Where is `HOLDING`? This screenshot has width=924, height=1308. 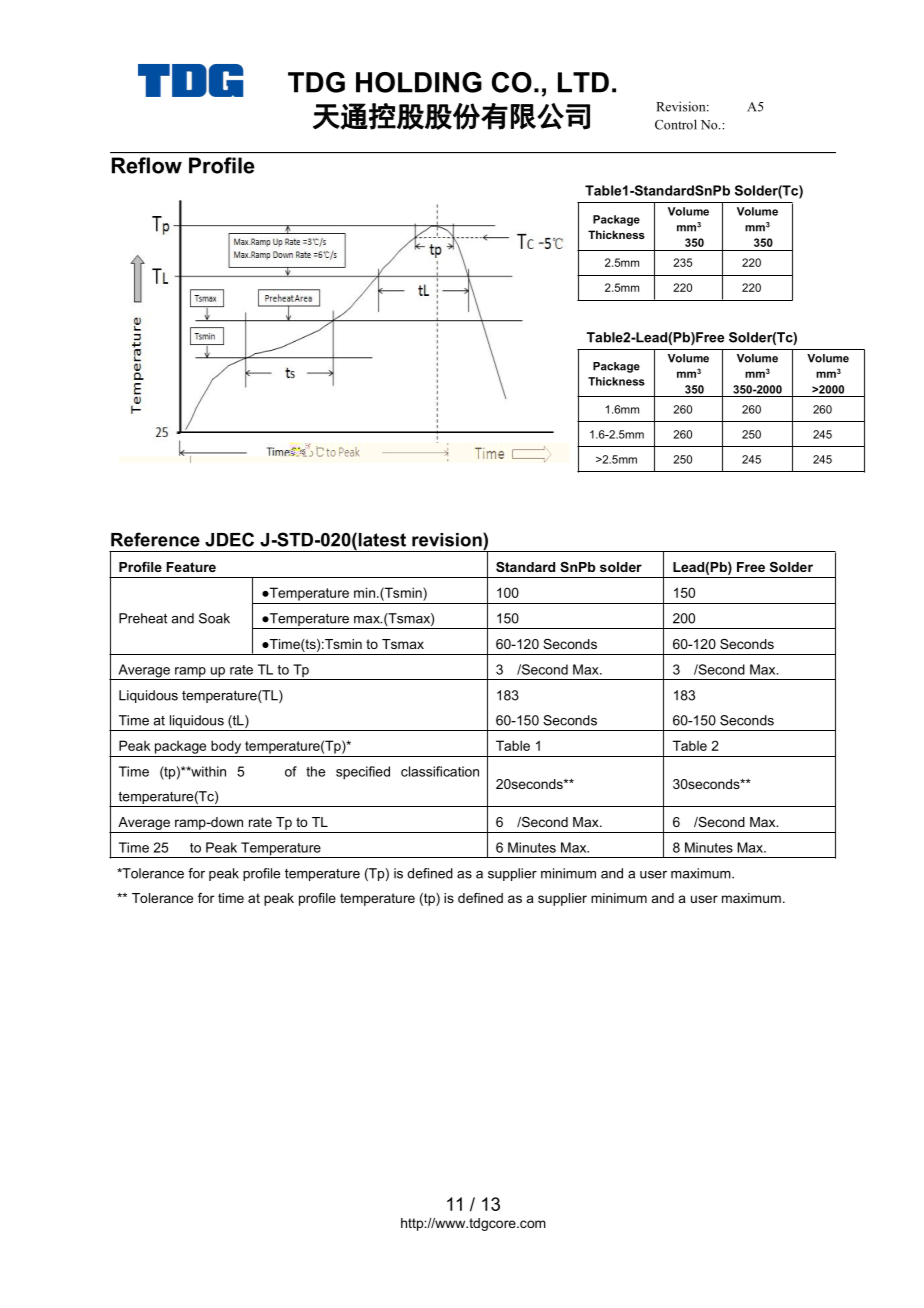
HOLDING is located at coordinates (419, 82).
